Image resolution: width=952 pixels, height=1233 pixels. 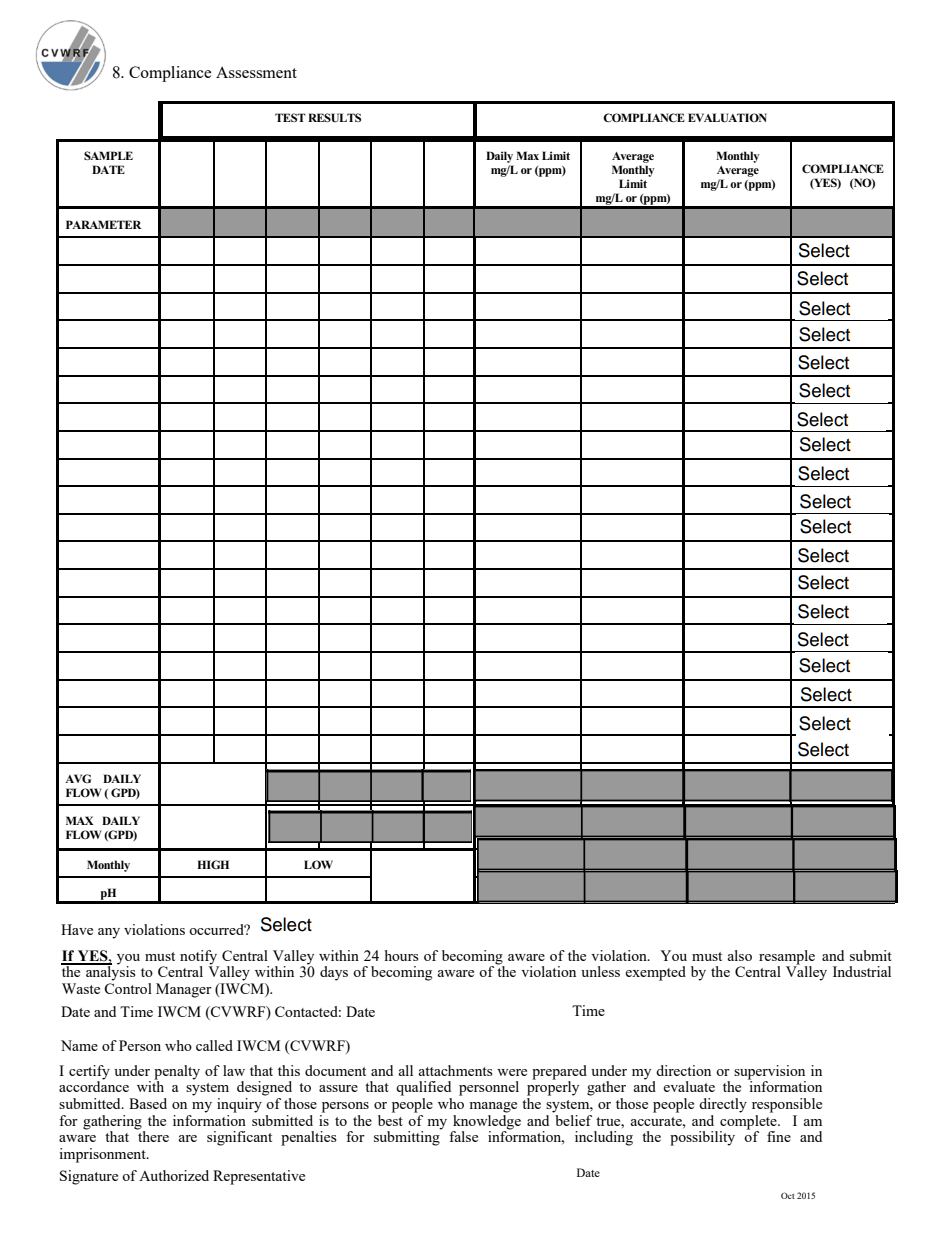 I want to click on EVALUATION, so click(x=727, y=118).
